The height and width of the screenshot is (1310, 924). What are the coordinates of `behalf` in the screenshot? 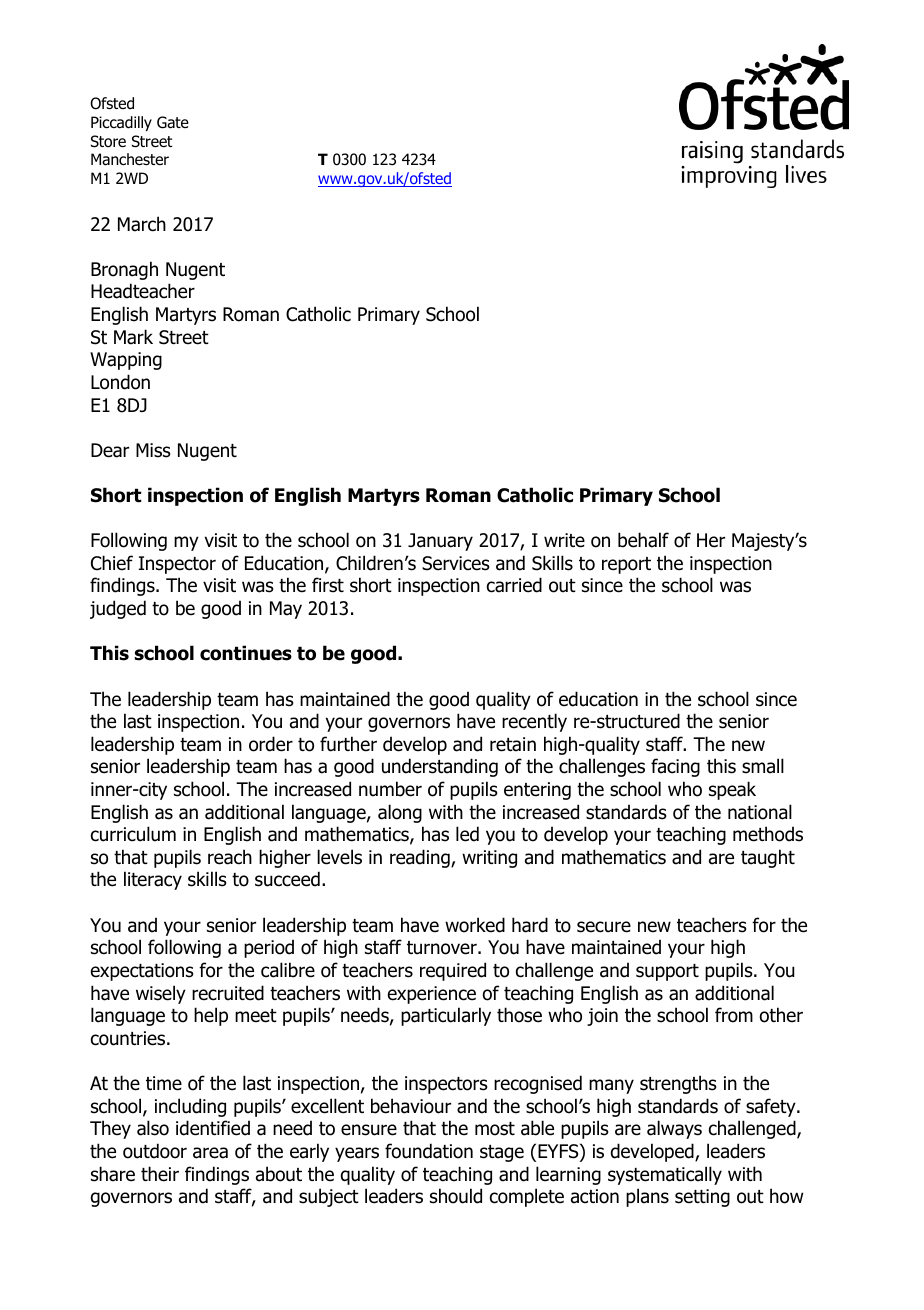 It's located at (643, 540).
